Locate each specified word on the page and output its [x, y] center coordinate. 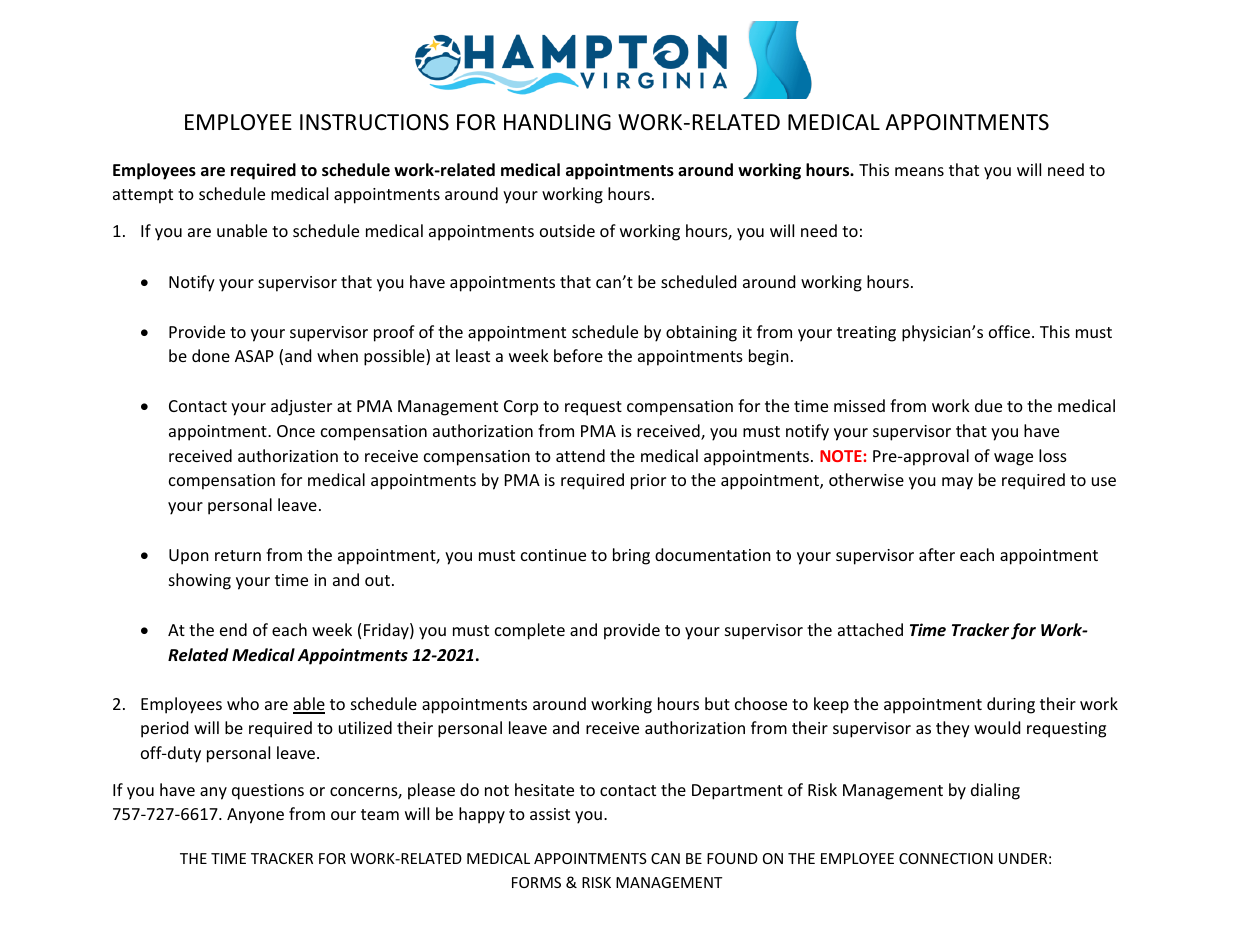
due [988, 405]
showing [200, 581]
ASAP [254, 356]
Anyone [255, 816]
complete [530, 631]
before [578, 355]
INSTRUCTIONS [374, 122]
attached [870, 629]
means [919, 171]
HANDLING [557, 122]
